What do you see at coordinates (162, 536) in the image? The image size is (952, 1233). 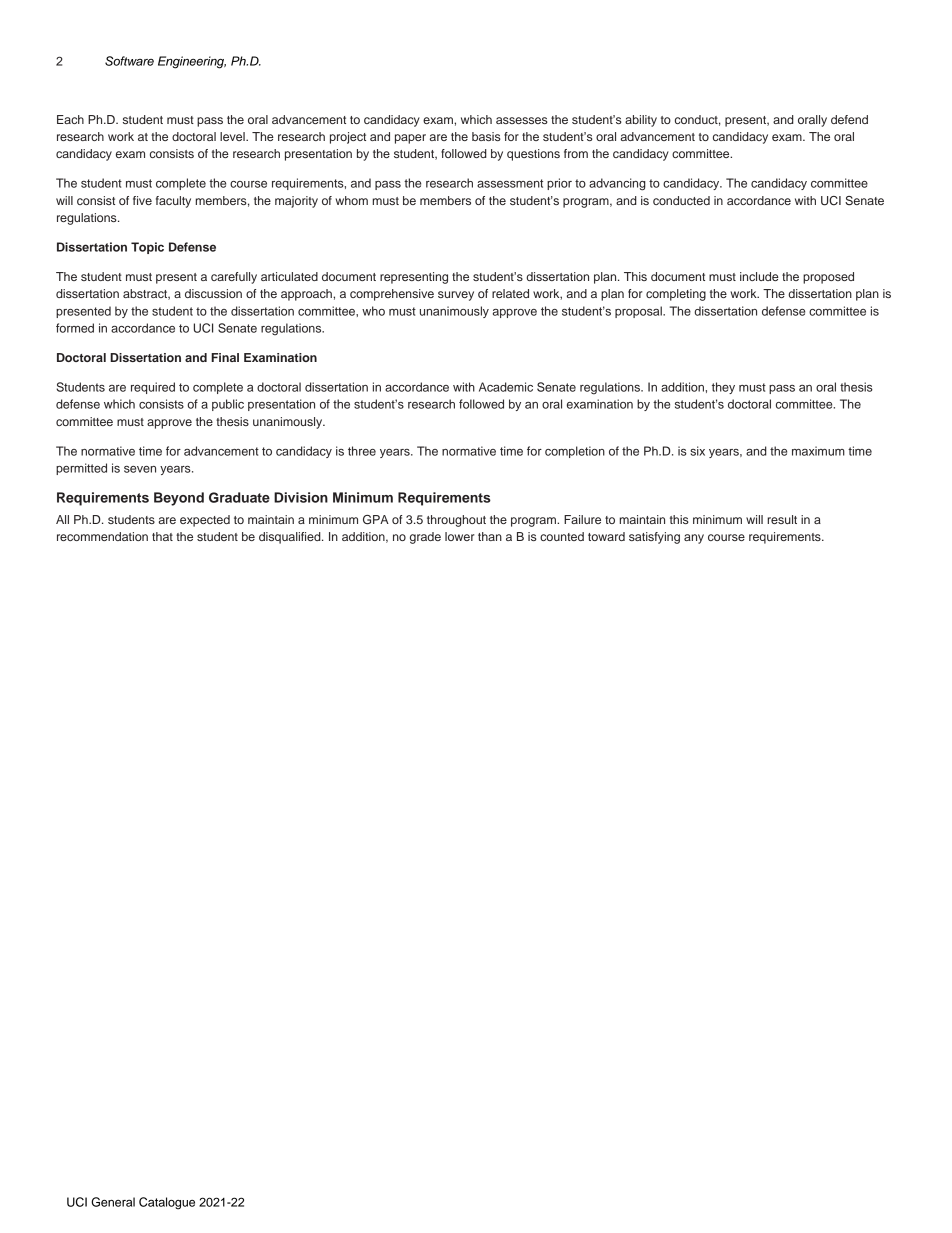 I see `that` at bounding box center [162, 536].
